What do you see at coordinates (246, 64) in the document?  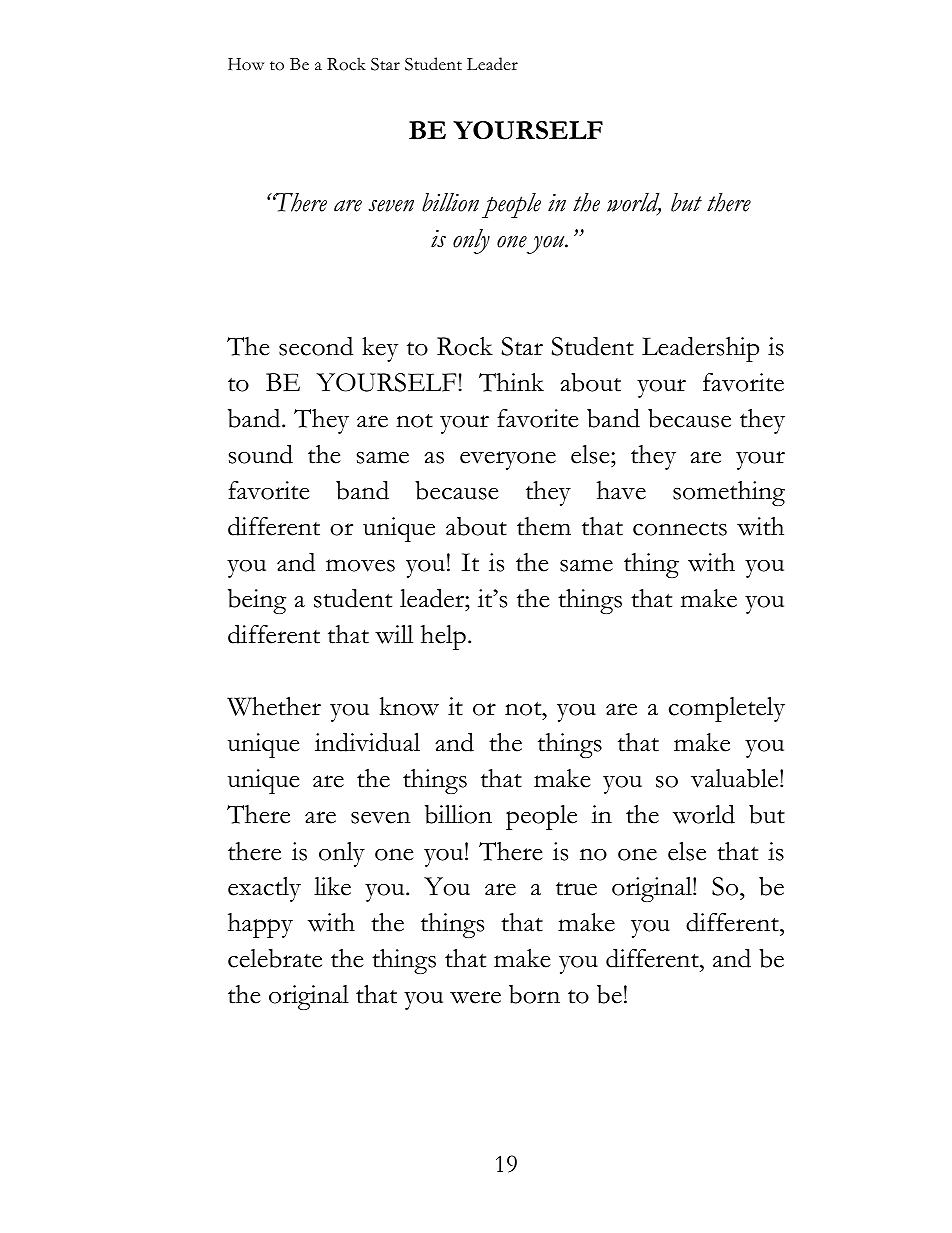 I see `How` at bounding box center [246, 64].
